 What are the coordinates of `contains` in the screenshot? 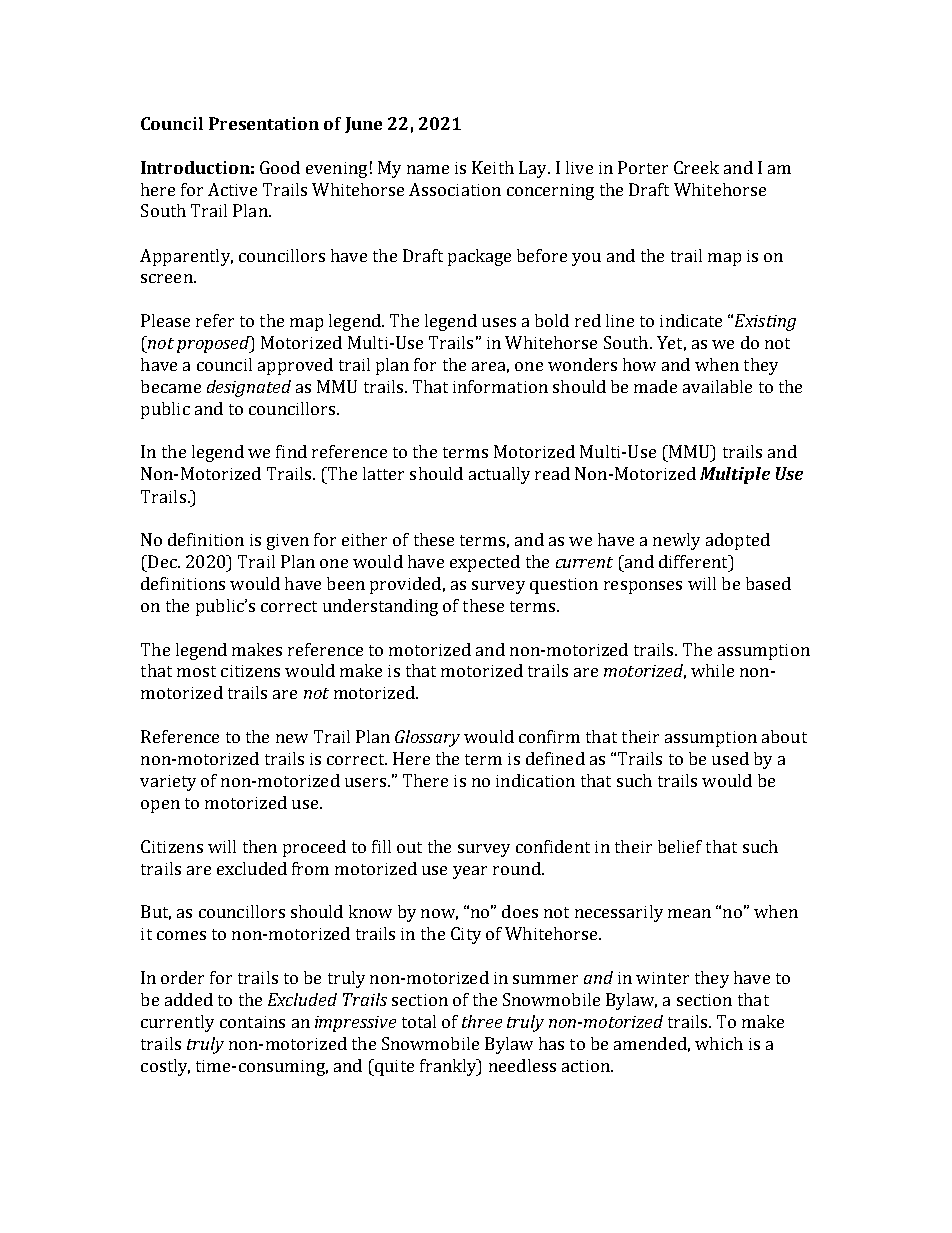 It's located at (252, 1022).
